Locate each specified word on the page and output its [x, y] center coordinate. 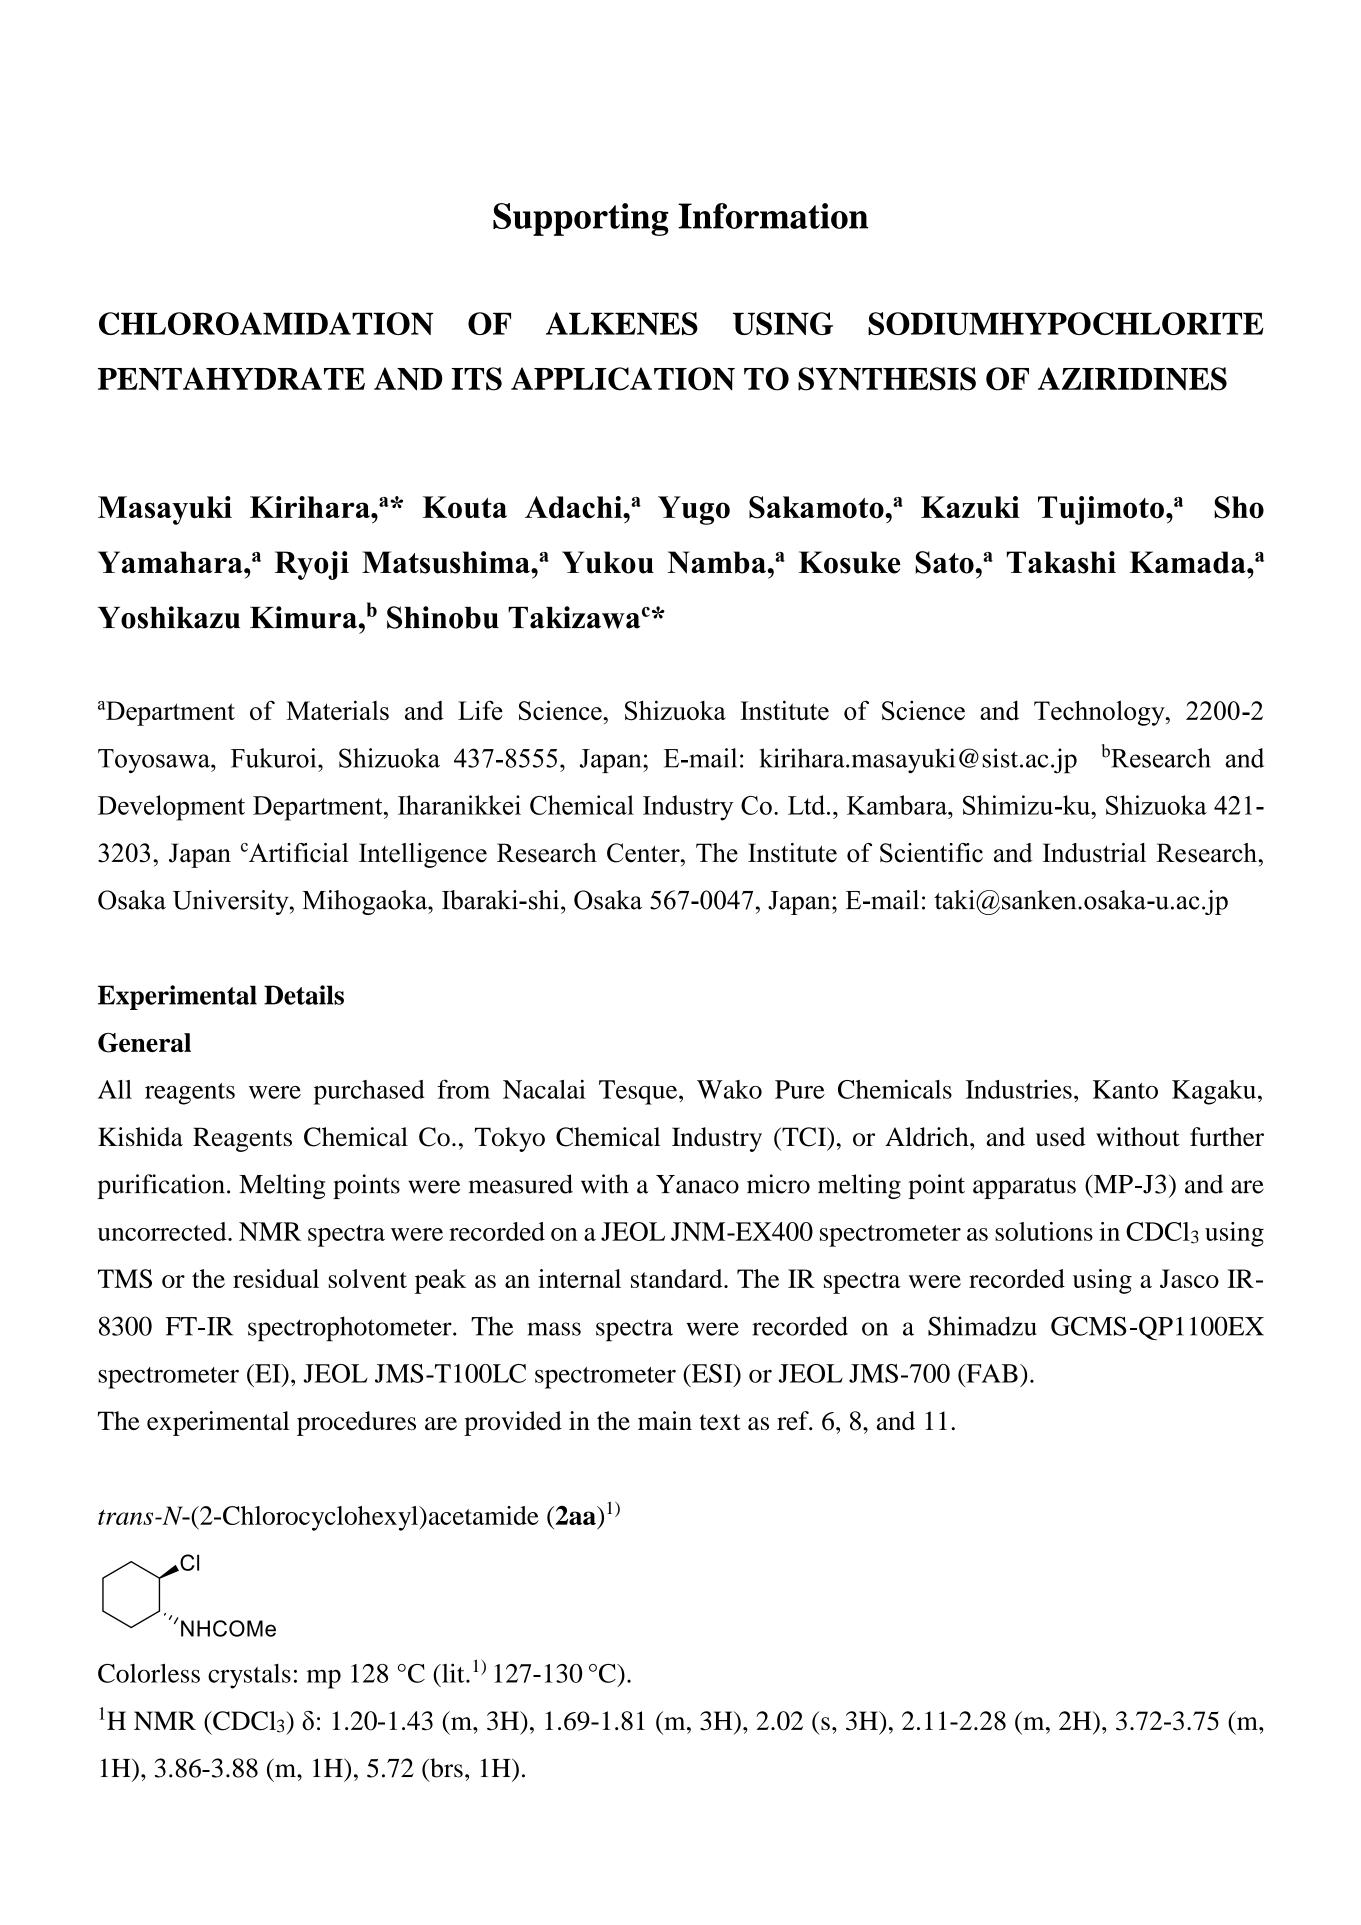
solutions [1044, 1231]
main [665, 1420]
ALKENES [622, 323]
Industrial [1094, 853]
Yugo [694, 510]
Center [644, 853]
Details [304, 995]
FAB [991, 1373]
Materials [337, 710]
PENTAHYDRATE [231, 378]
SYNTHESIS [887, 379]
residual [276, 1278]
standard [678, 1278]
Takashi [1061, 562]
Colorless [149, 1673]
